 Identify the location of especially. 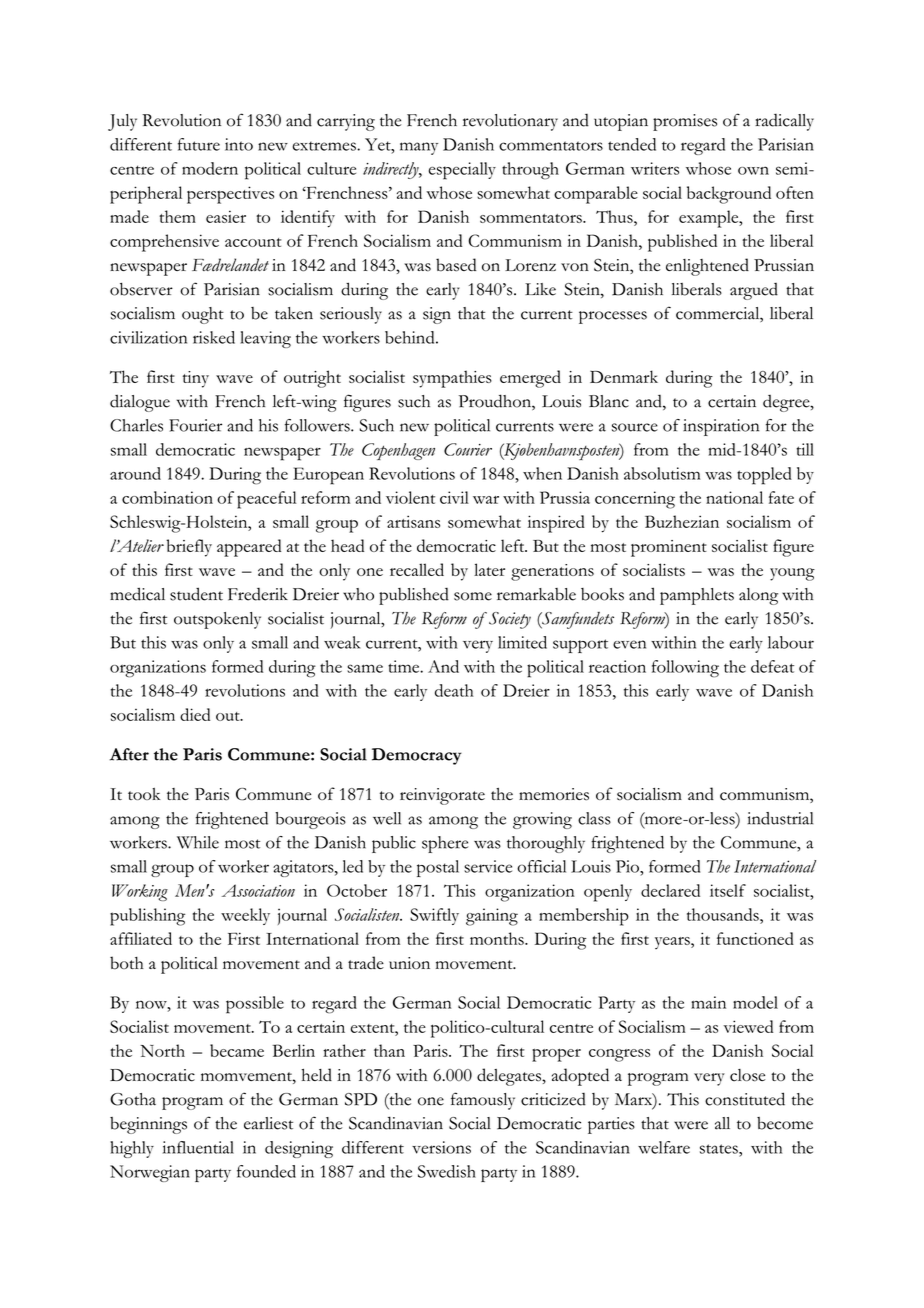
(462, 171).
